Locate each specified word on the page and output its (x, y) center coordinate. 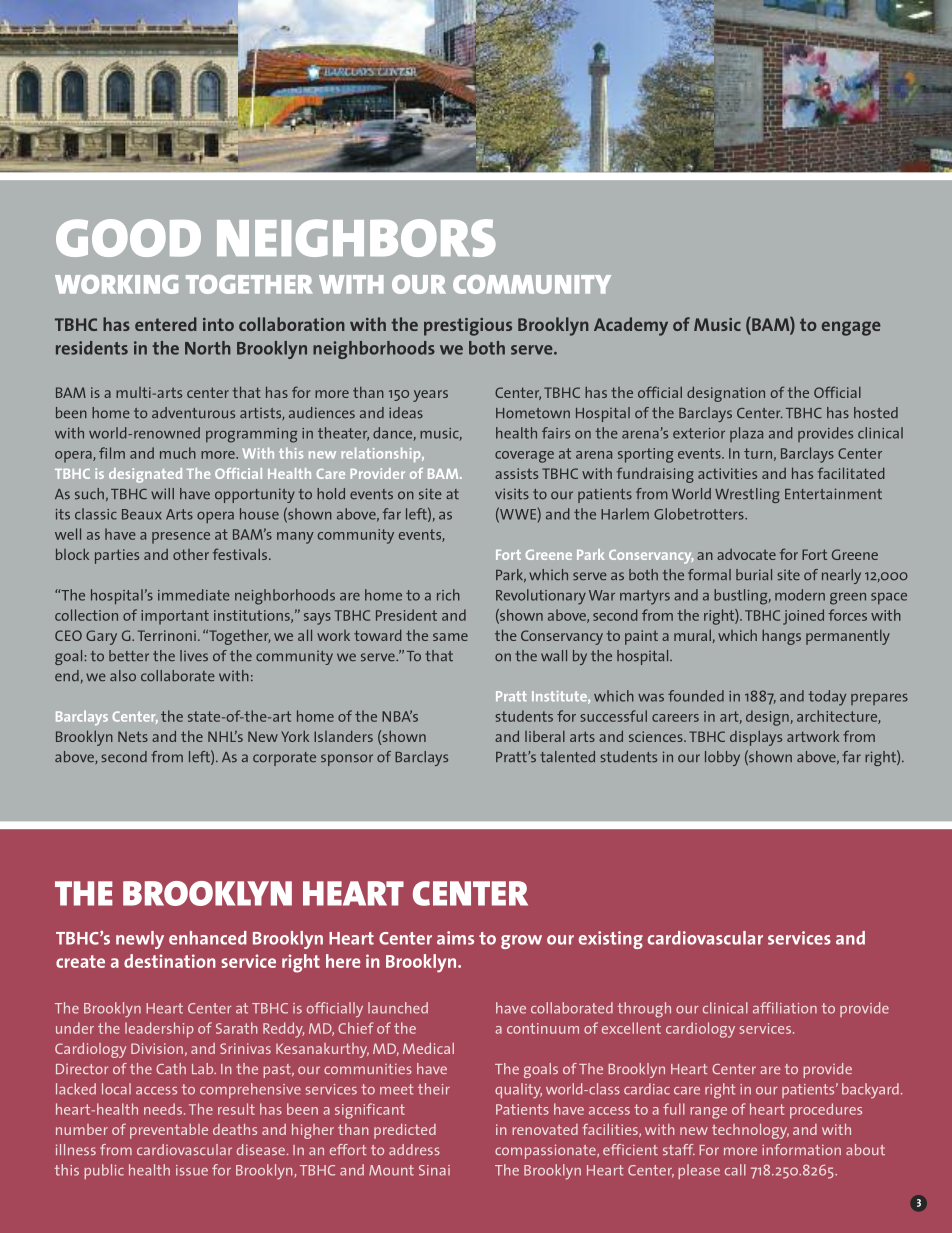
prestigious (468, 327)
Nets (133, 736)
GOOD (128, 238)
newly (140, 940)
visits (512, 494)
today (827, 698)
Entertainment (833, 493)
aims (455, 938)
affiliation (785, 1008)
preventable (169, 1131)
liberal (545, 736)
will (162, 493)
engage (851, 328)
